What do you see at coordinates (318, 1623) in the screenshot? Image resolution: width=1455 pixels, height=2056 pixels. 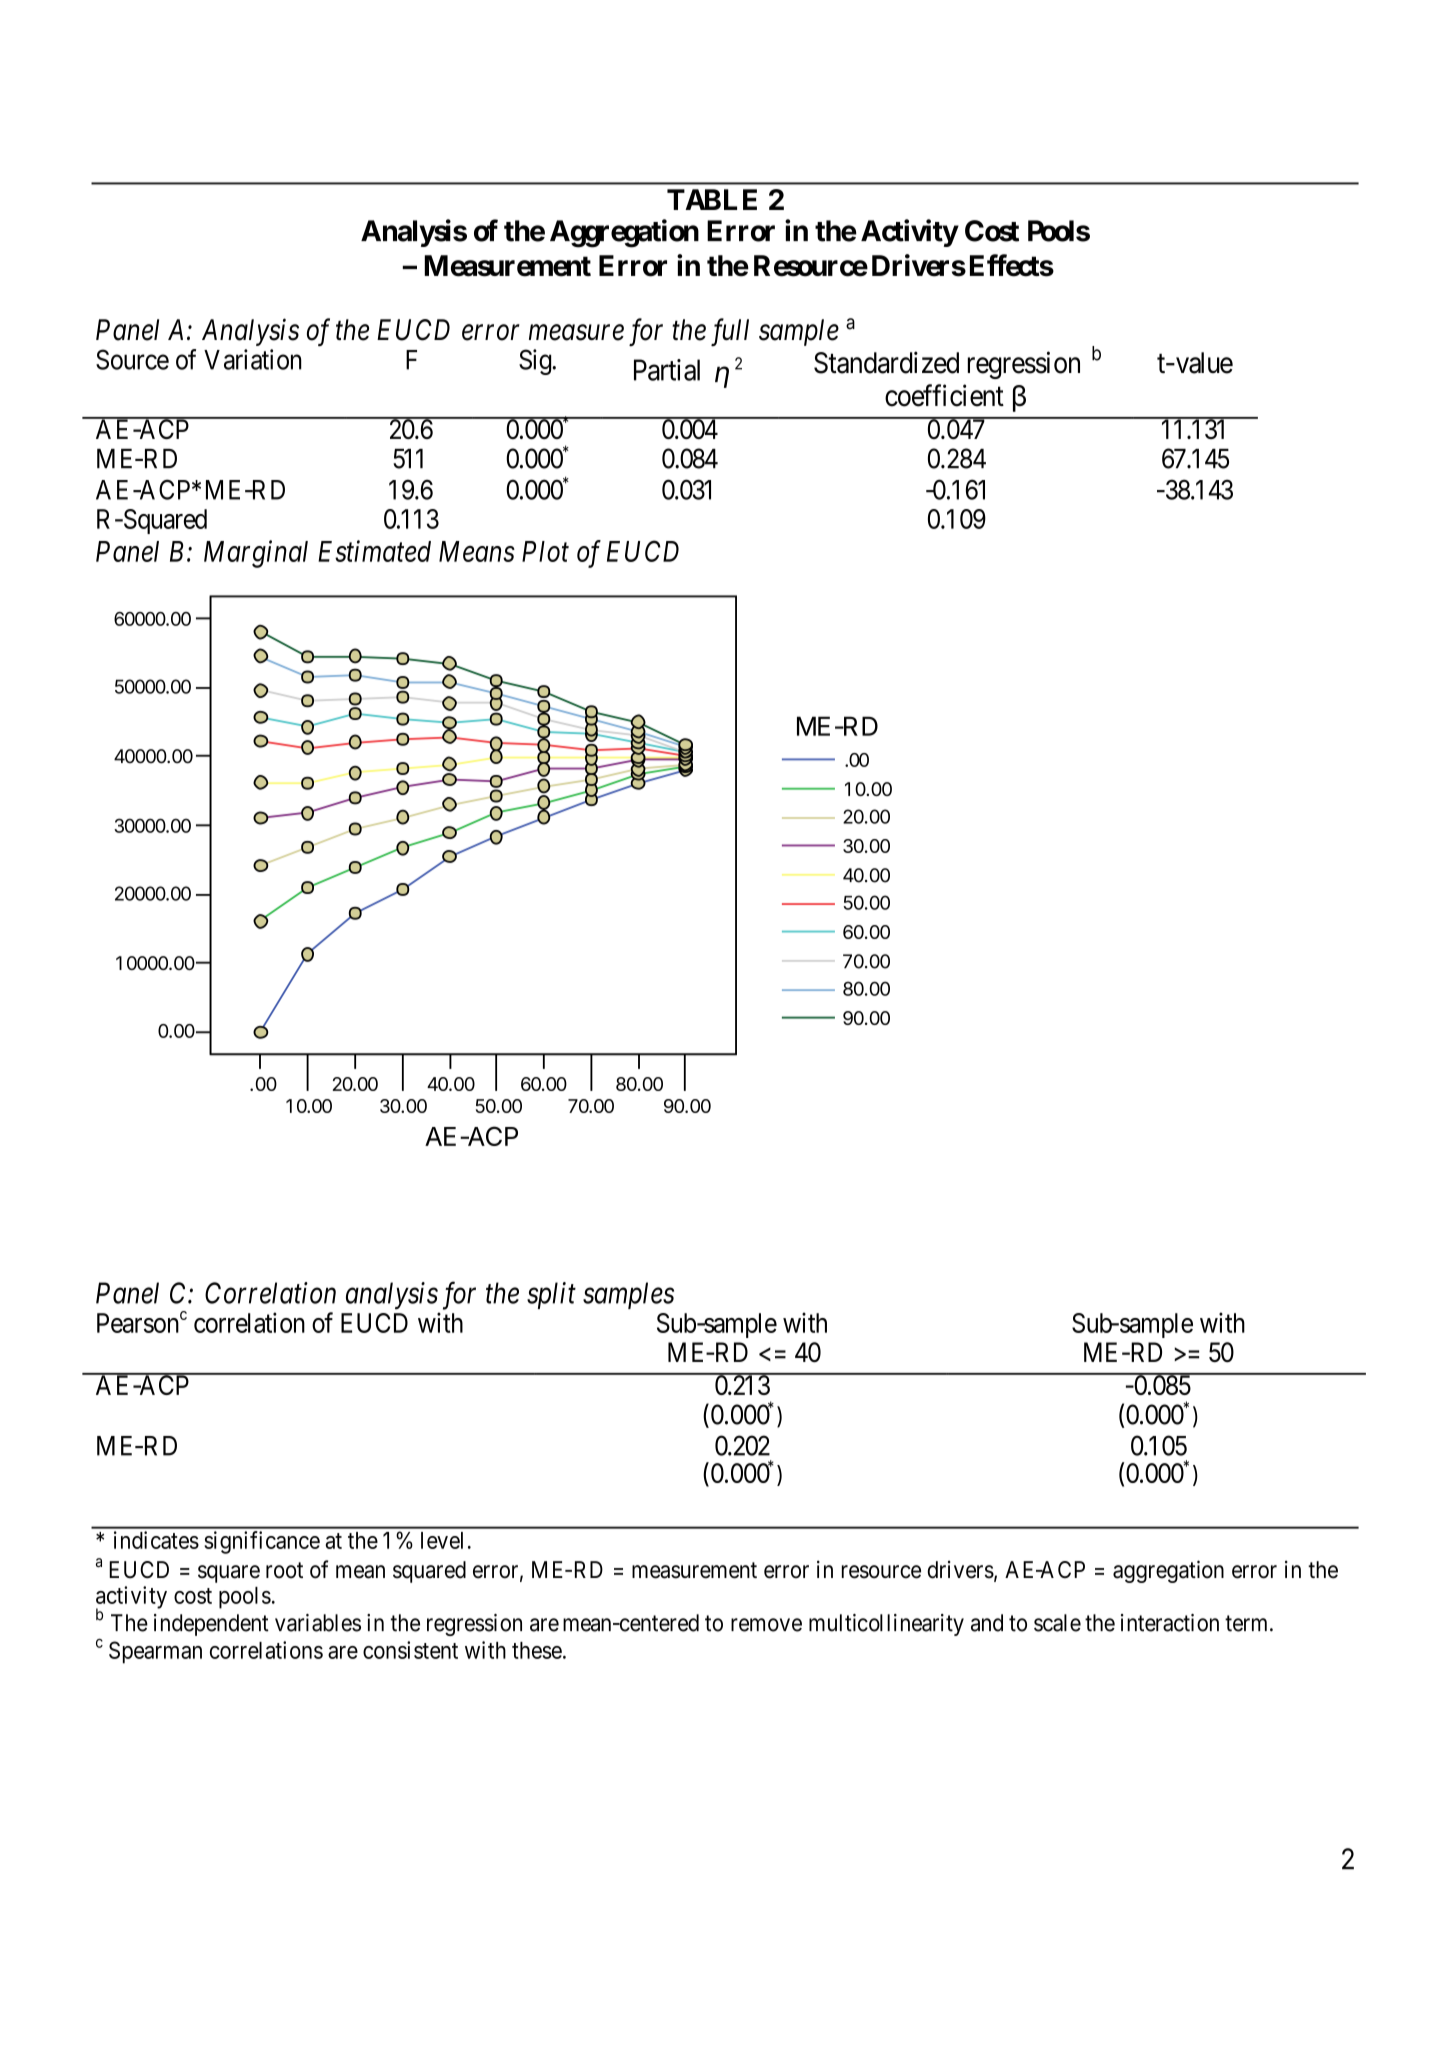 I see `variables` at bounding box center [318, 1623].
